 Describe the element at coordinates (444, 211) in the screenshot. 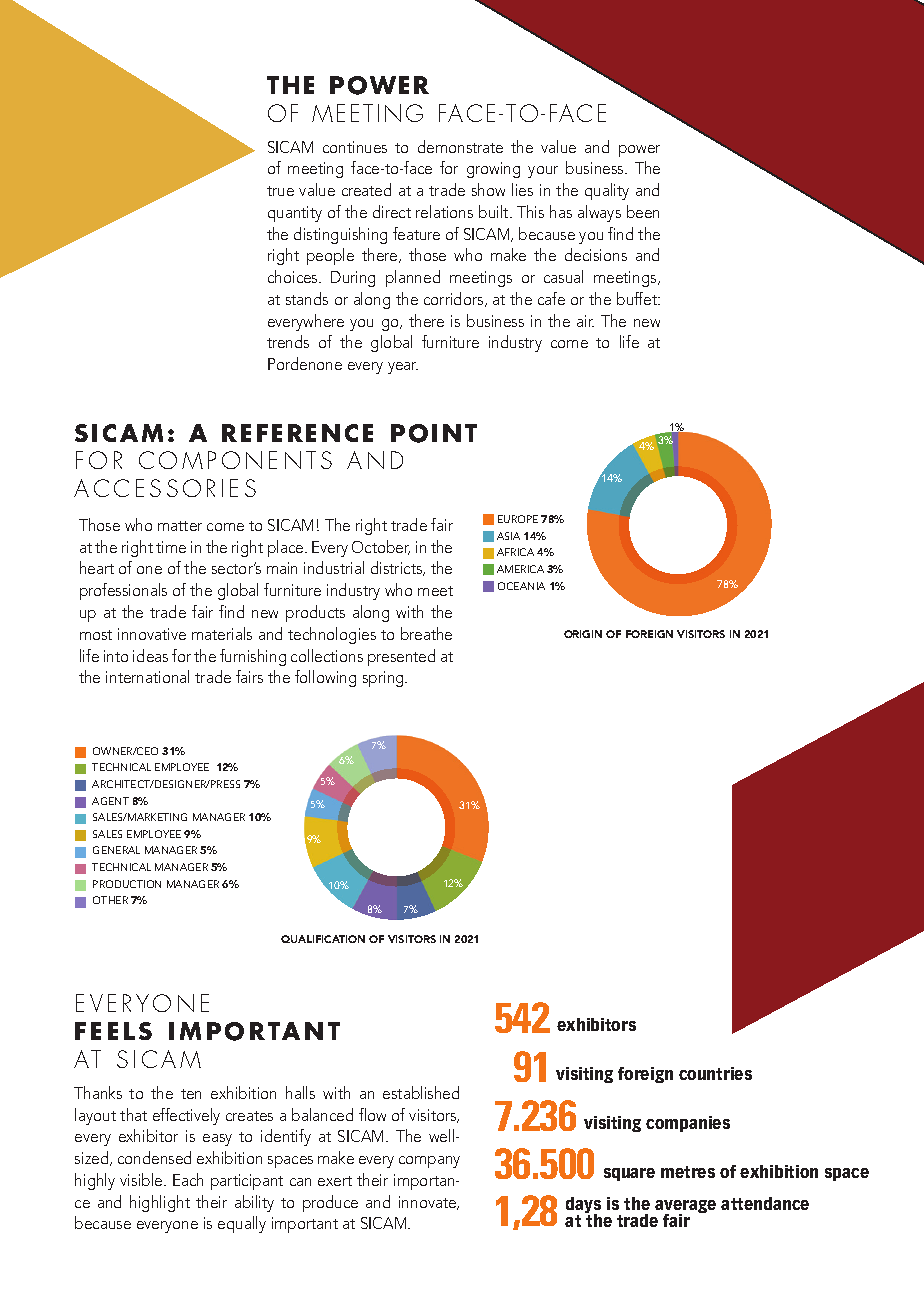

I see `relations` at that location.
